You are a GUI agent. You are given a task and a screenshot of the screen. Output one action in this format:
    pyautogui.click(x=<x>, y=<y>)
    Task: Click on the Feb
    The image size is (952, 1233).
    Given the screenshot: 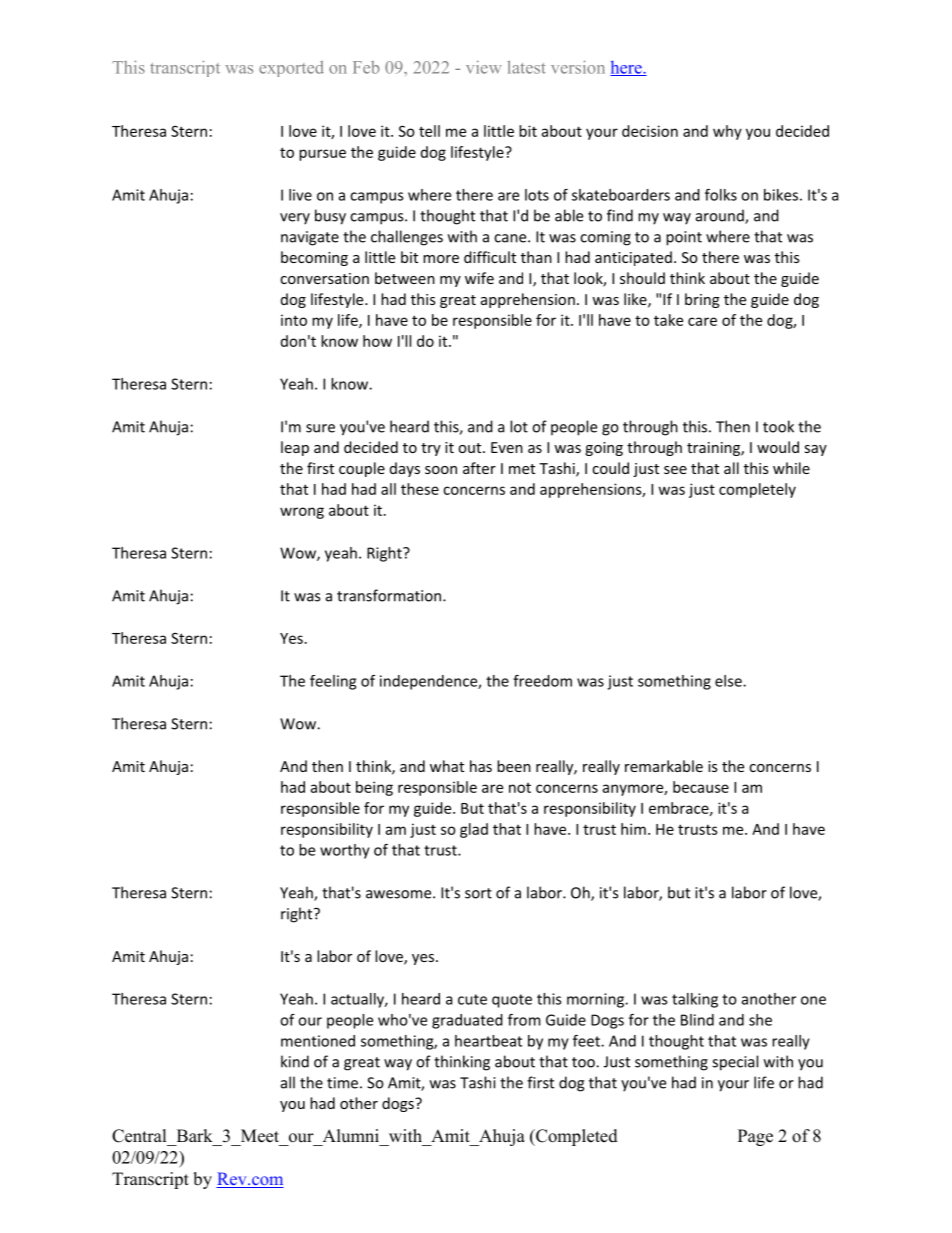 What is the action you would take?
    pyautogui.click(x=366, y=67)
